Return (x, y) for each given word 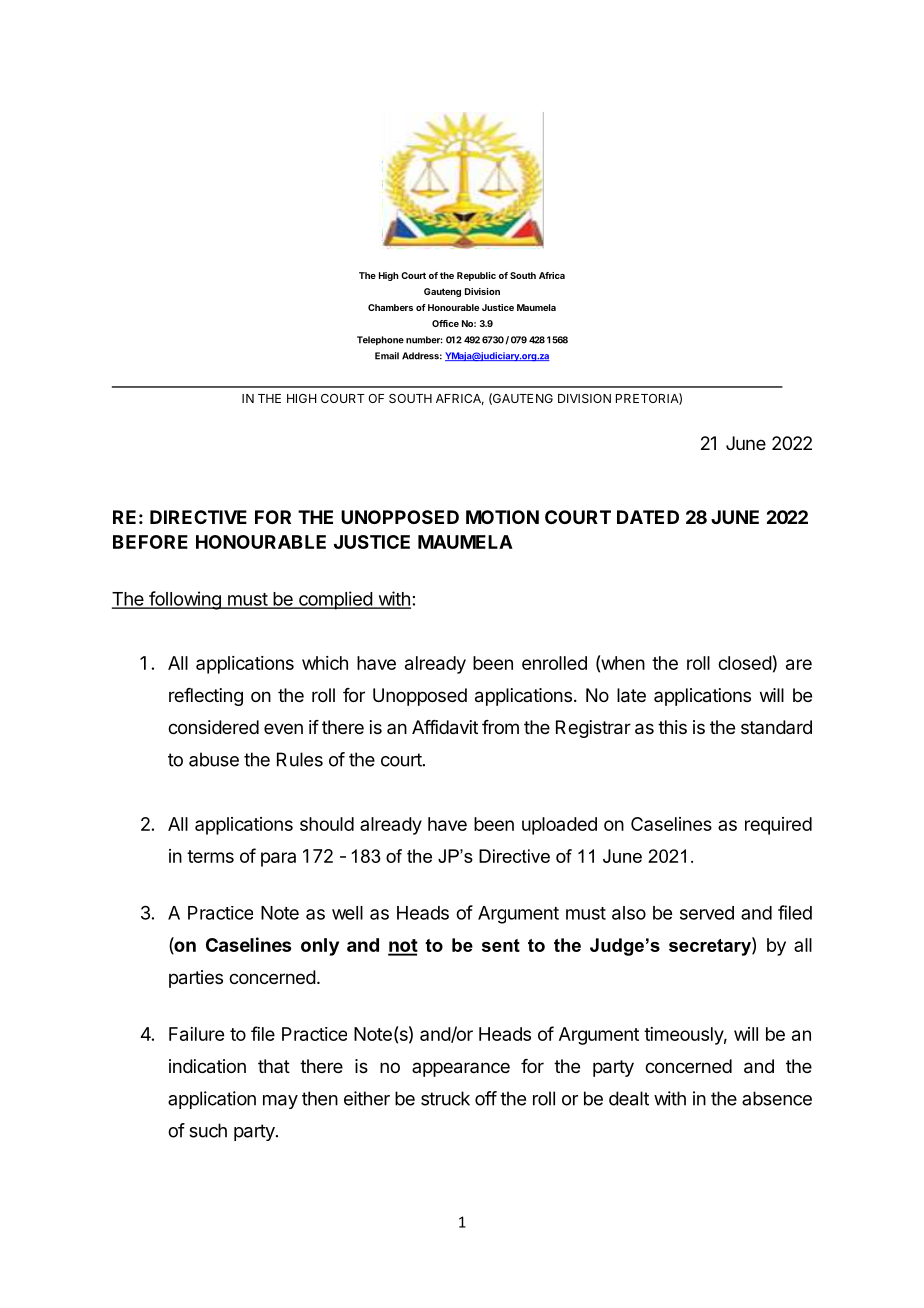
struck (445, 1098)
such (208, 1130)
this (672, 727)
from (500, 727)
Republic (476, 276)
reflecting (206, 697)
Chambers (390, 307)
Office (445, 323)
